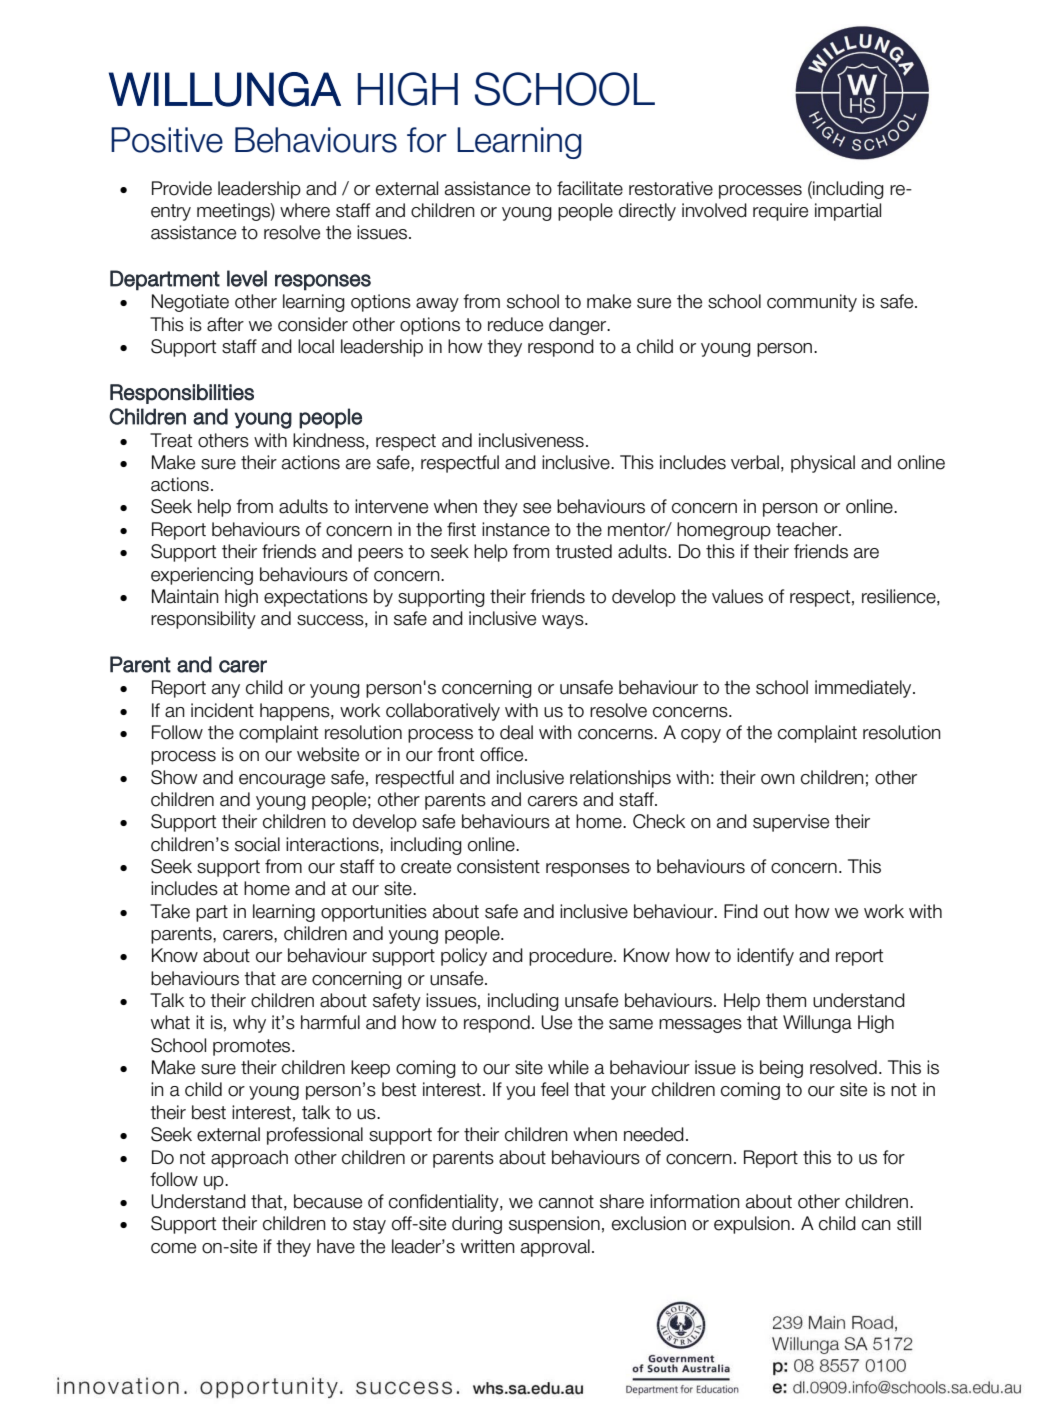 Image resolution: width=1053 pixels, height=1405 pixels. What do you see at coordinates (257, 844) in the page?
I see `social` at bounding box center [257, 844].
